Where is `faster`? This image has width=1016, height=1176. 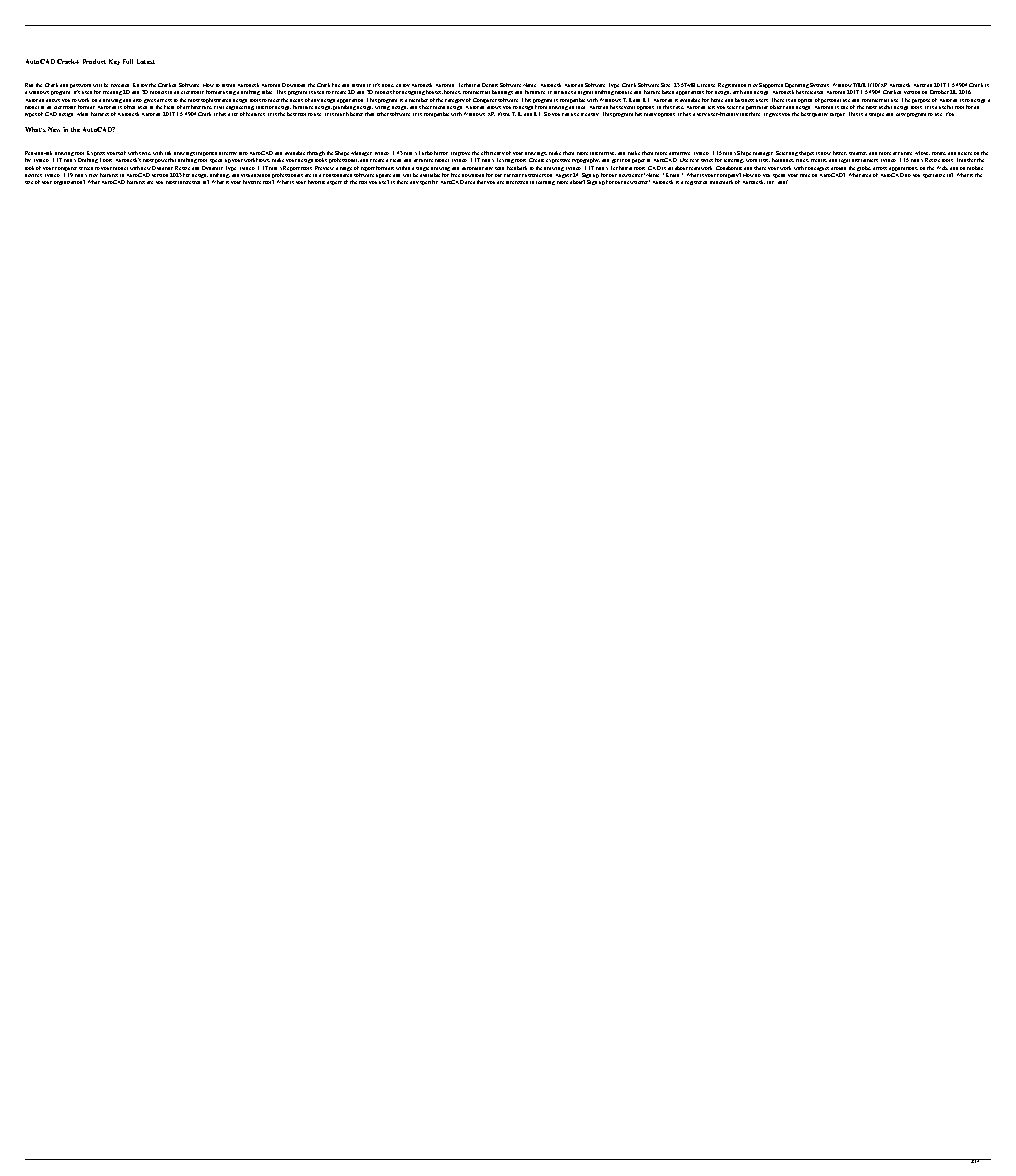 faster is located at coordinates (840, 153).
